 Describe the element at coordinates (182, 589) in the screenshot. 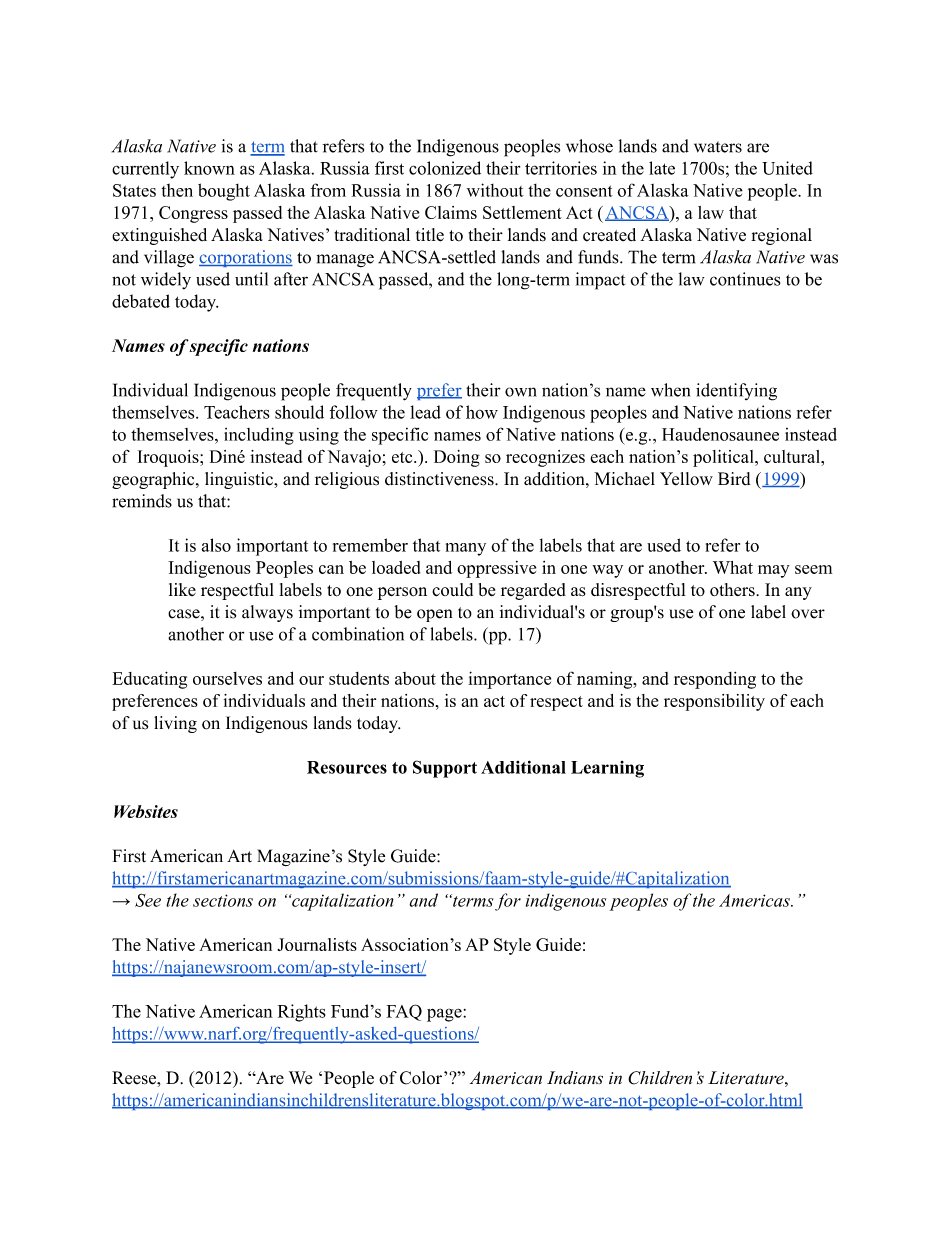

I see `like` at that location.
